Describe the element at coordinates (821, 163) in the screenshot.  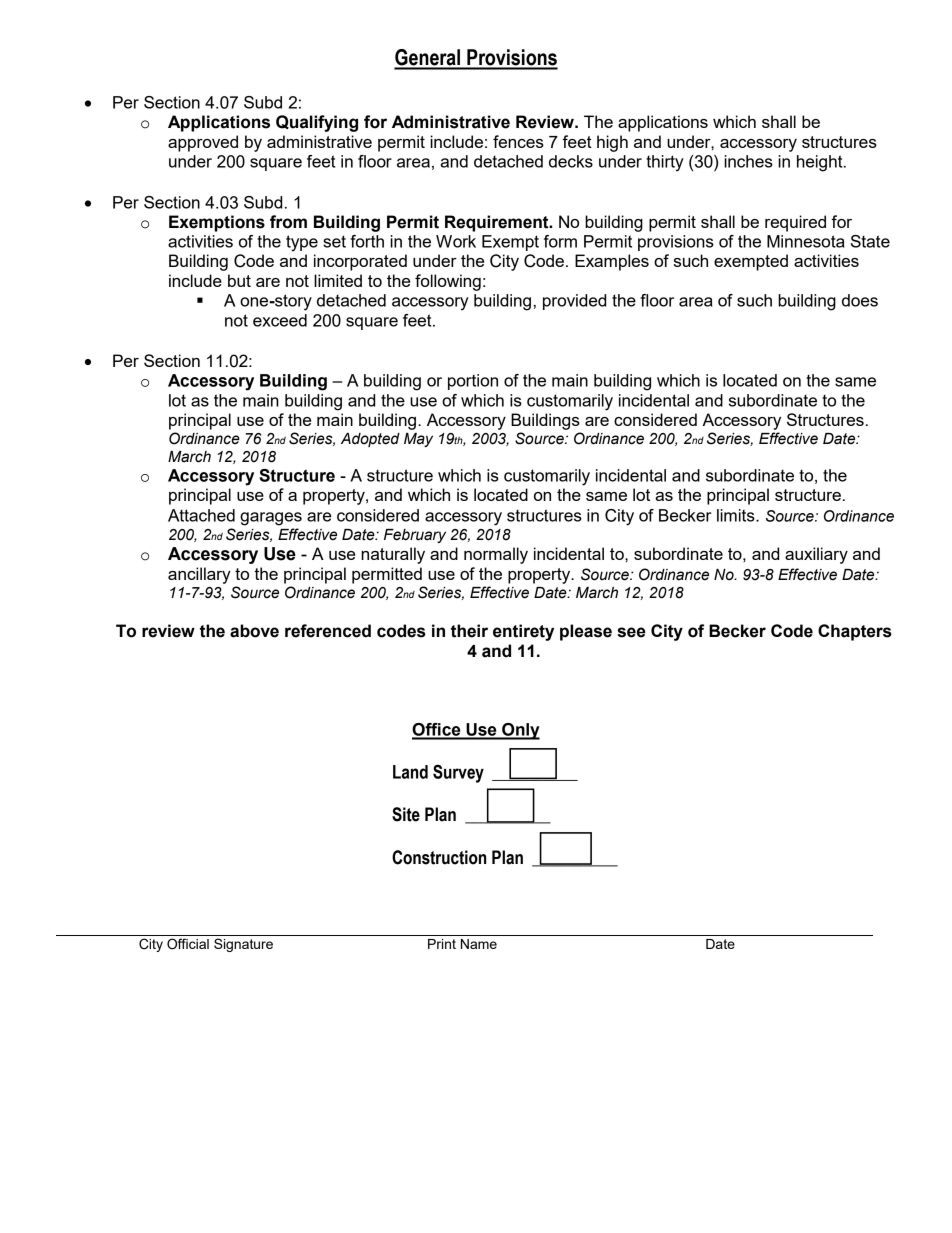
I see `height` at that location.
